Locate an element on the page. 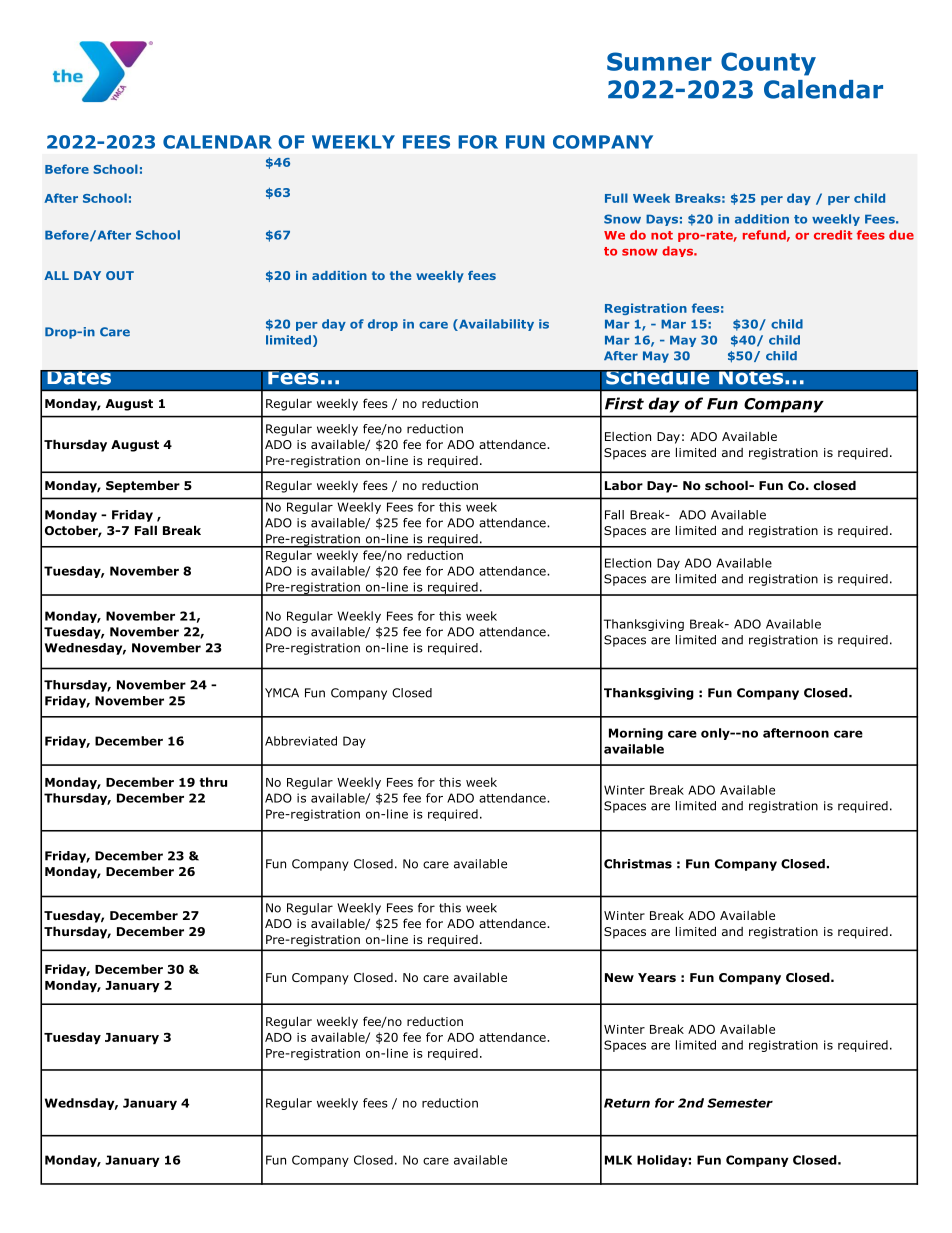 The width and height of the page is (952, 1233). Return is located at coordinates (627, 1103).
